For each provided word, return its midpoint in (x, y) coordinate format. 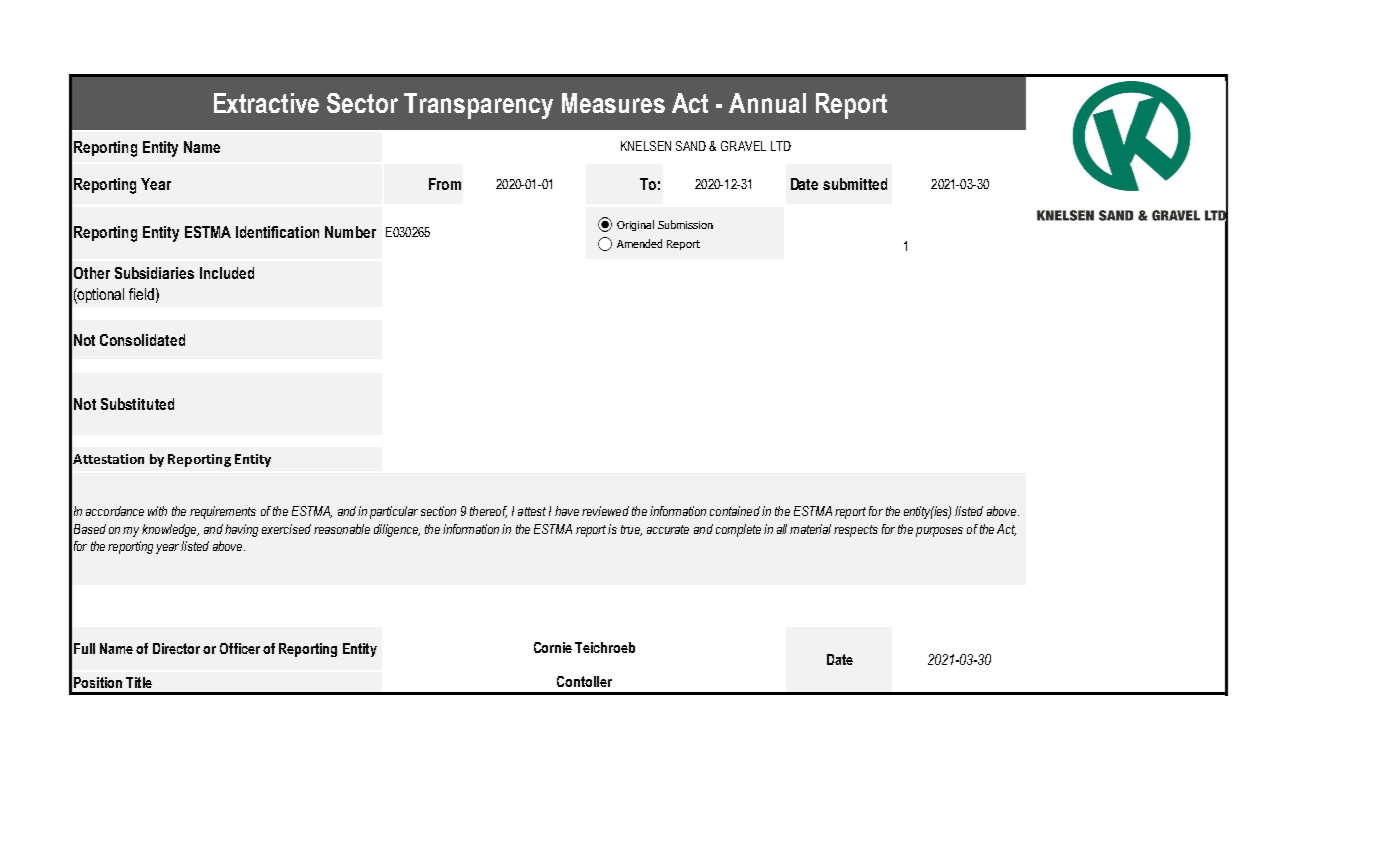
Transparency (478, 106)
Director (176, 648)
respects (856, 531)
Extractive (266, 103)
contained (735, 511)
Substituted (137, 404)
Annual (767, 103)
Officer (240, 648)
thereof (488, 512)
